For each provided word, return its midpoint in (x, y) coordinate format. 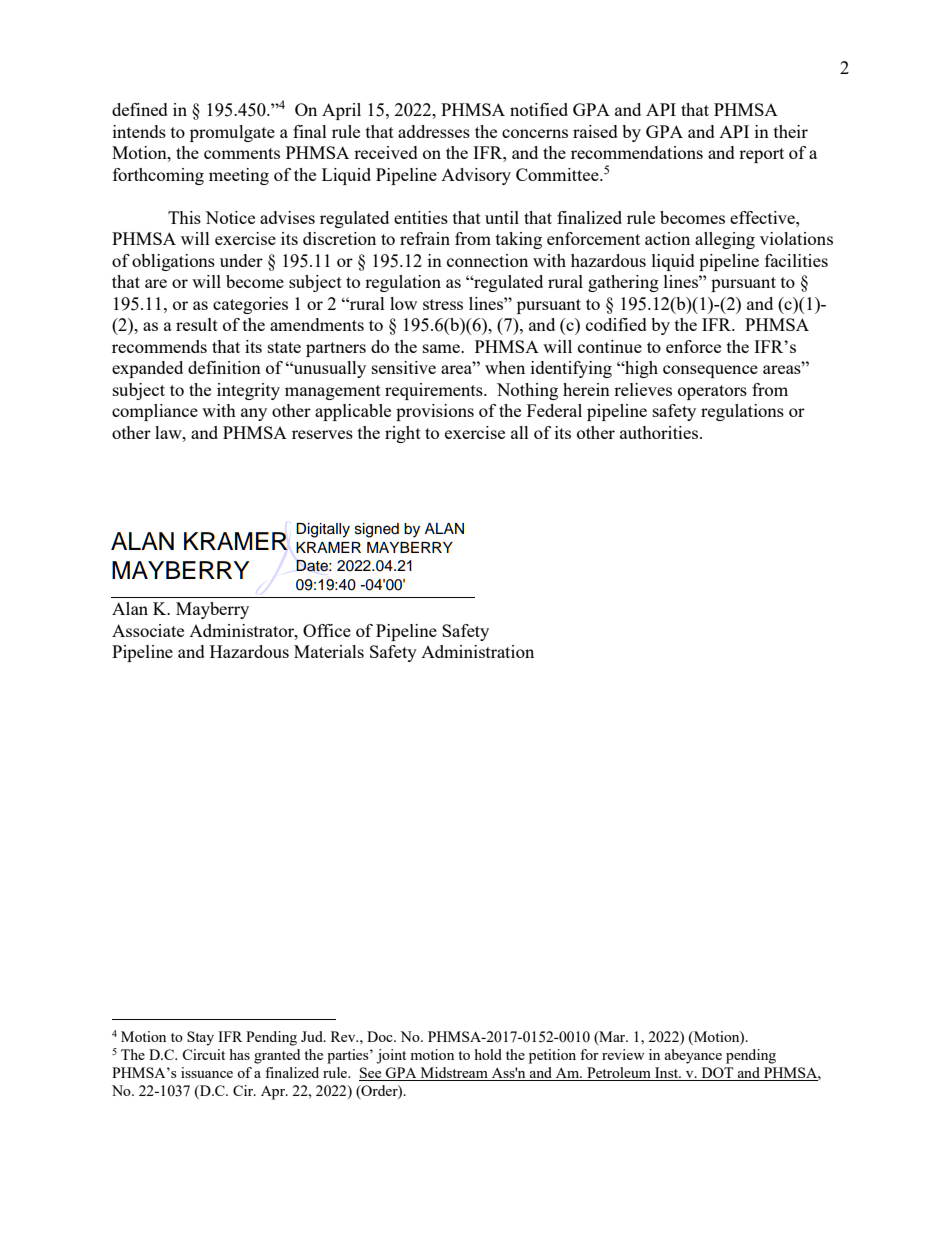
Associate (148, 630)
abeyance (693, 1056)
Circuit (203, 1054)
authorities (660, 432)
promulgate (232, 133)
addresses (434, 131)
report (761, 155)
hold (488, 1054)
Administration (477, 651)
